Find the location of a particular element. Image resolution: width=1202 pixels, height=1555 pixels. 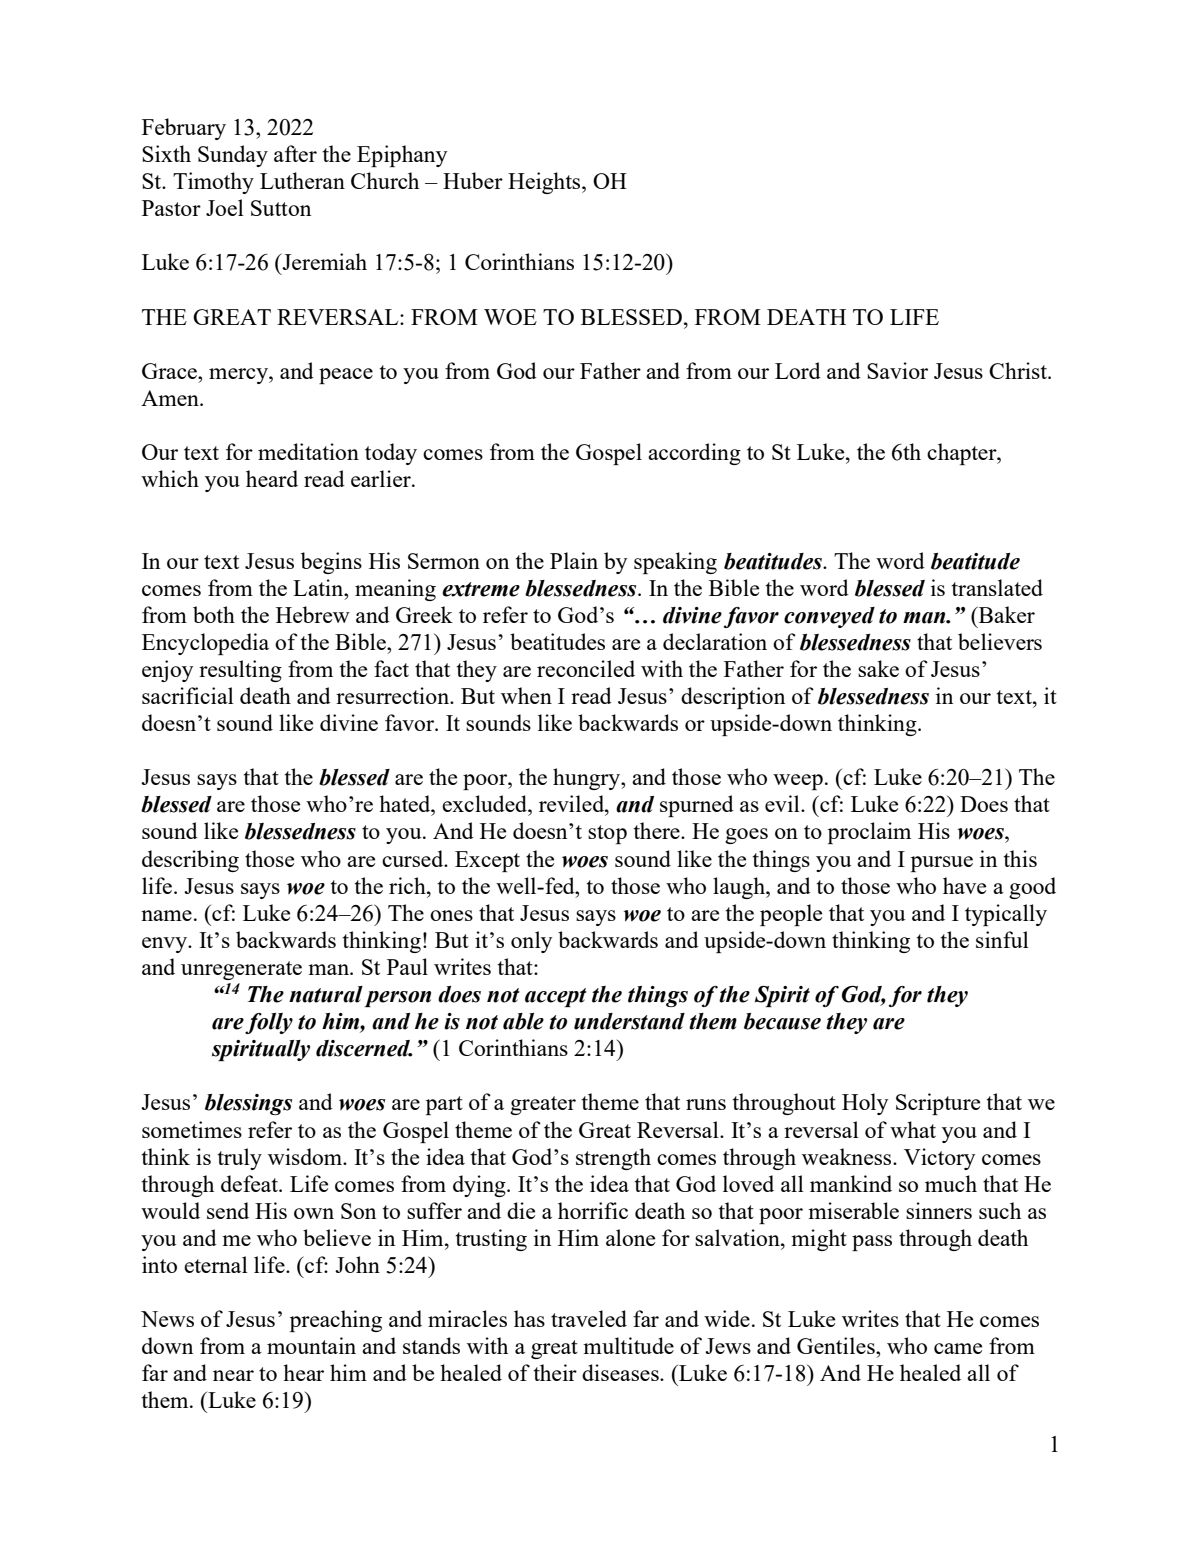

Heights is located at coordinates (545, 183).
